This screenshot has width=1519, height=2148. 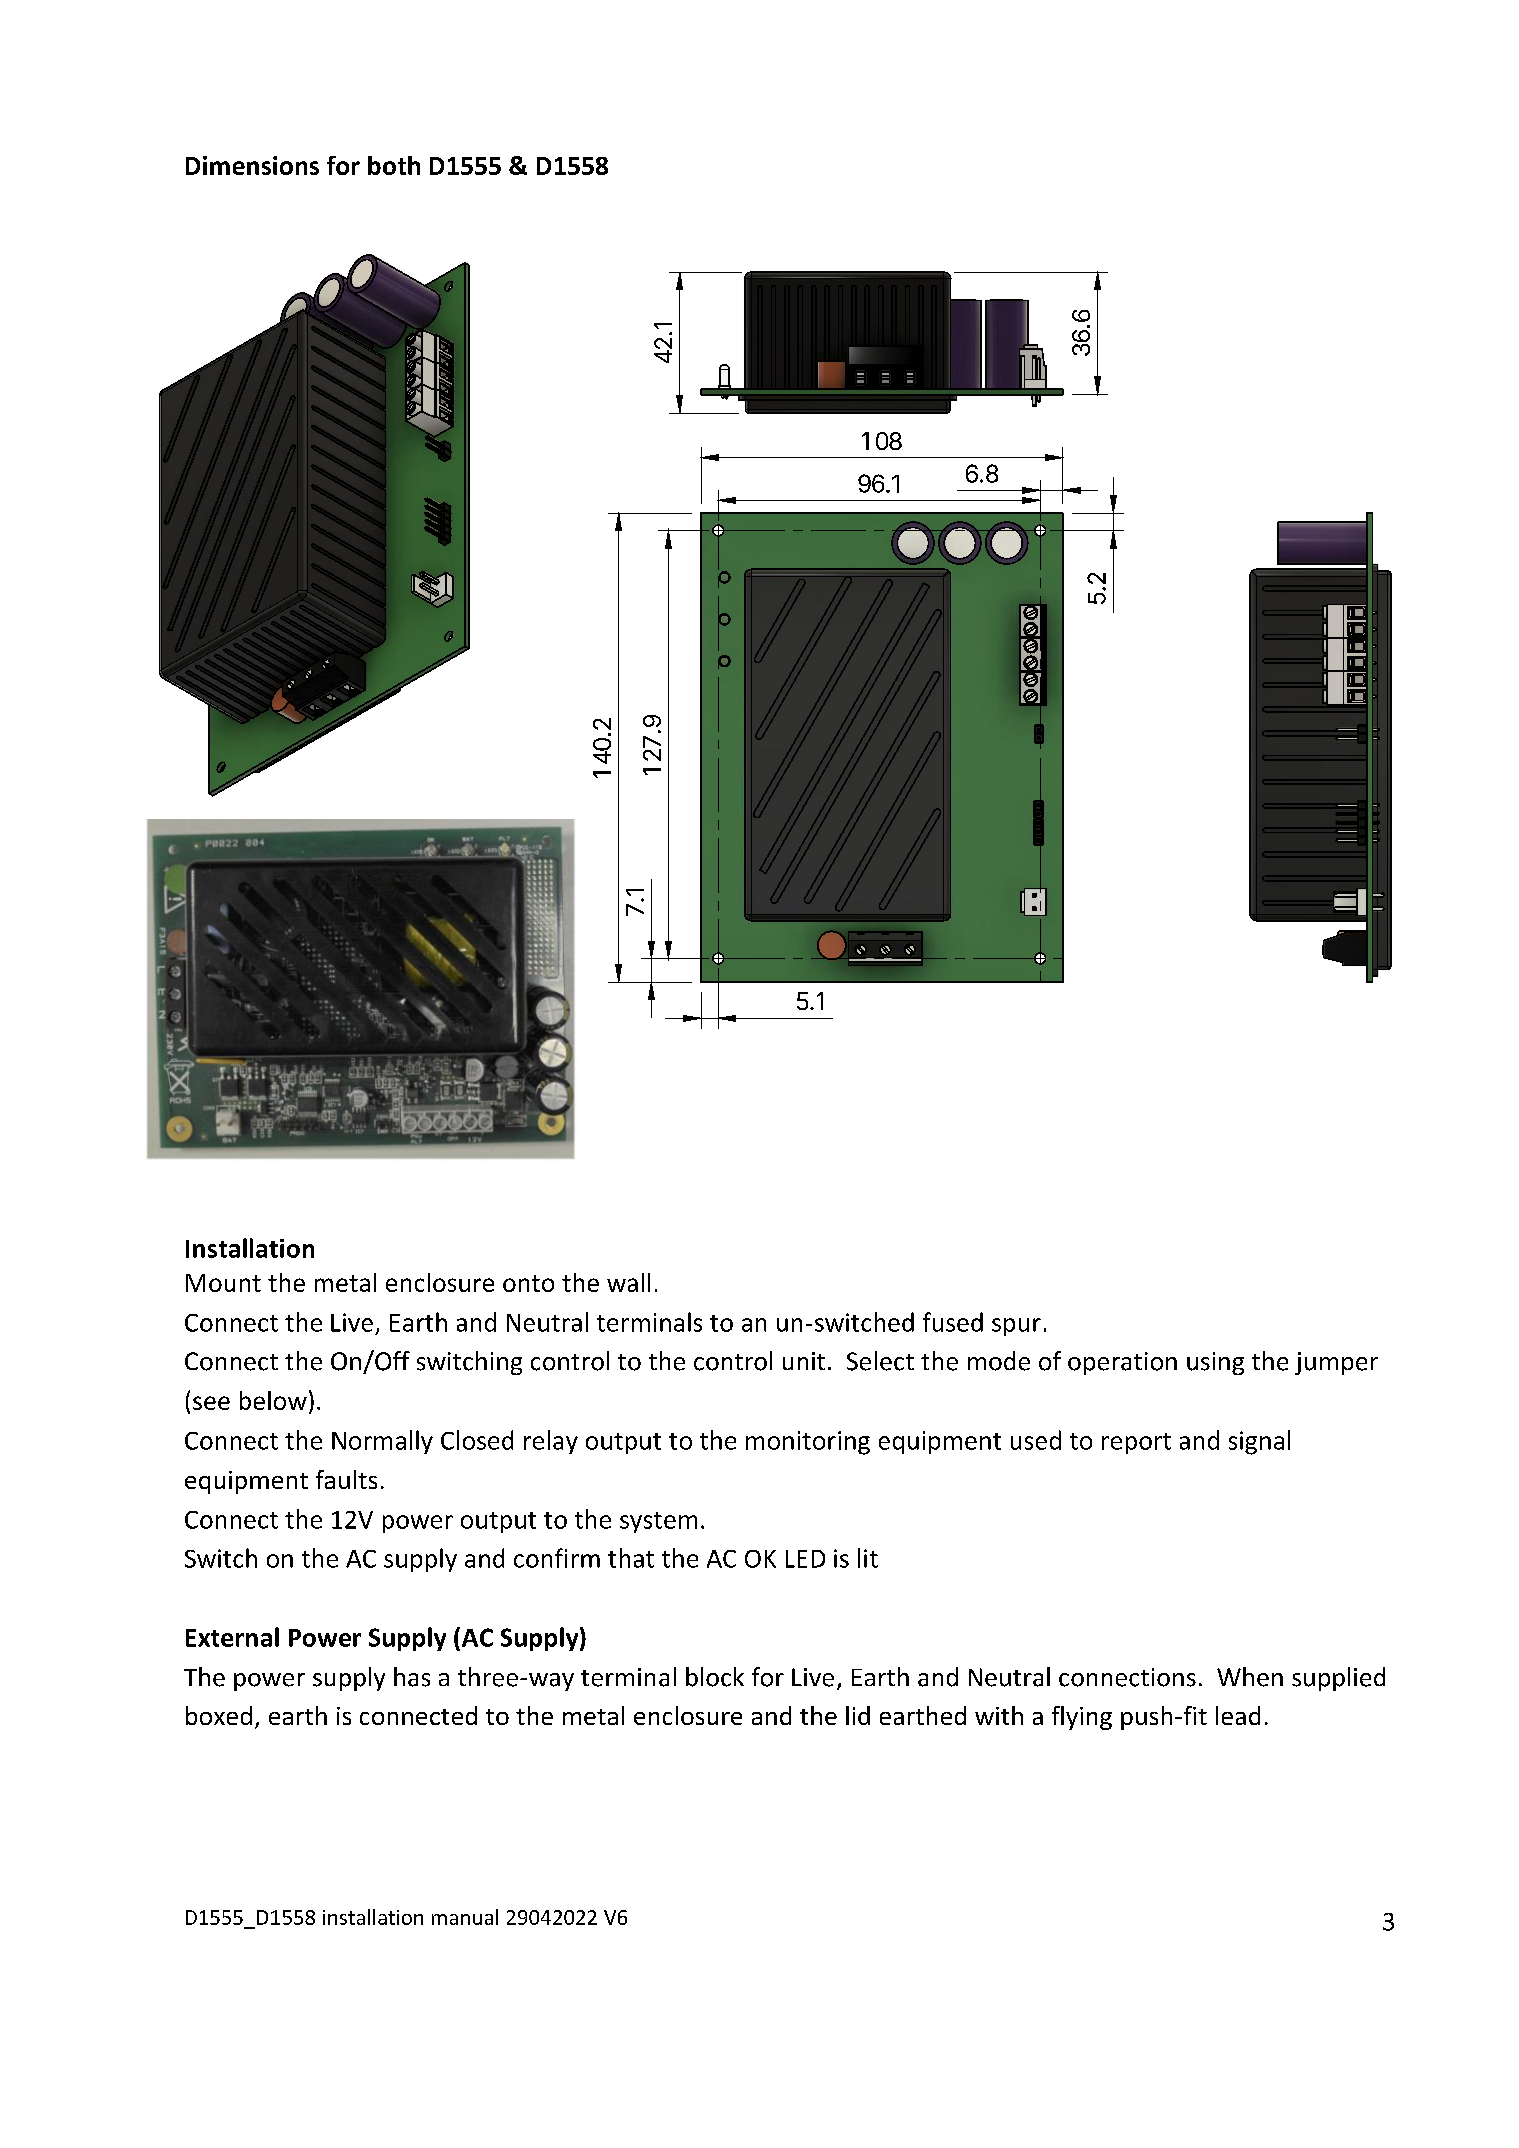 I want to click on both, so click(x=394, y=165).
